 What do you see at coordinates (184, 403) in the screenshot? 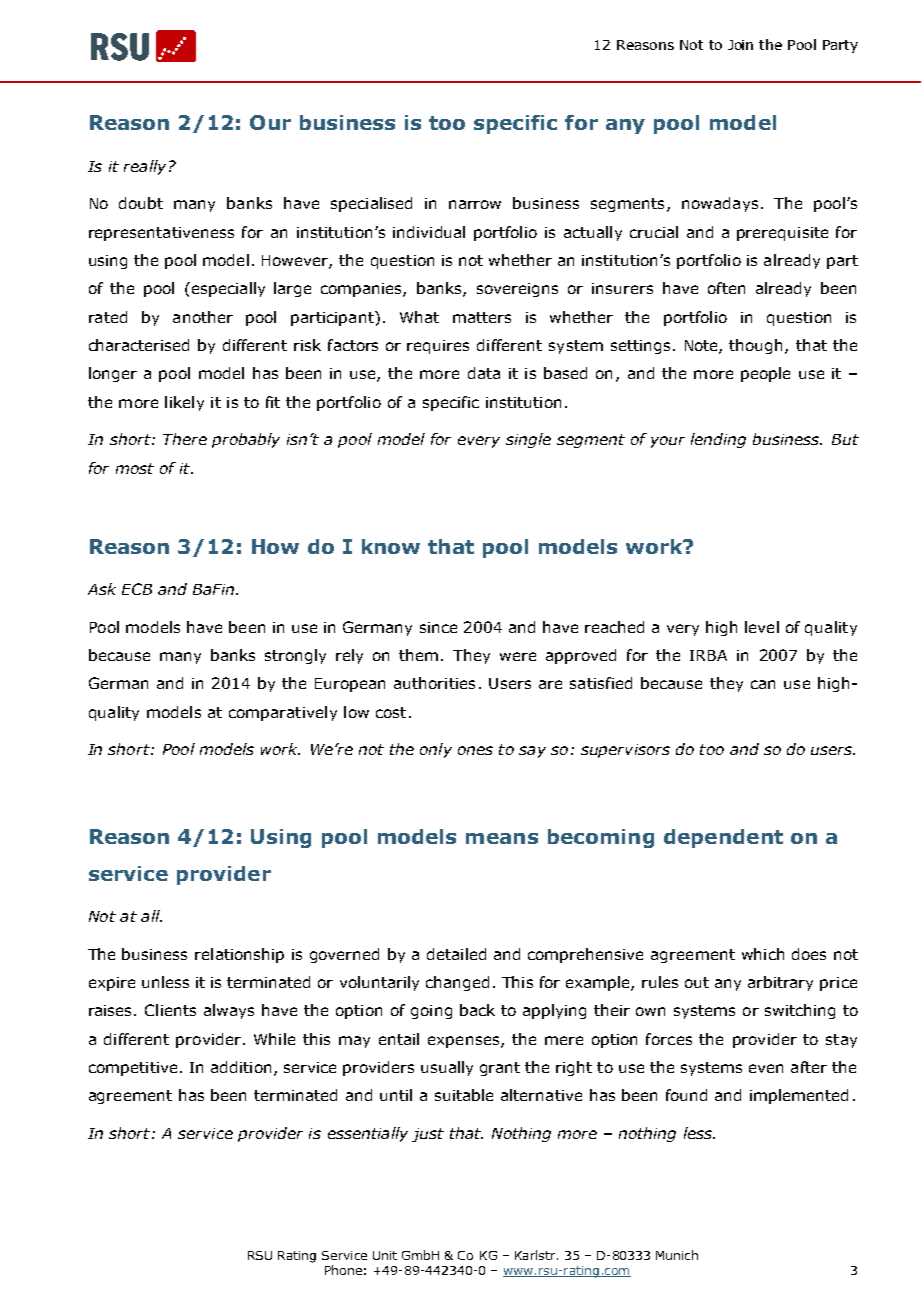
I see `likely` at bounding box center [184, 403].
